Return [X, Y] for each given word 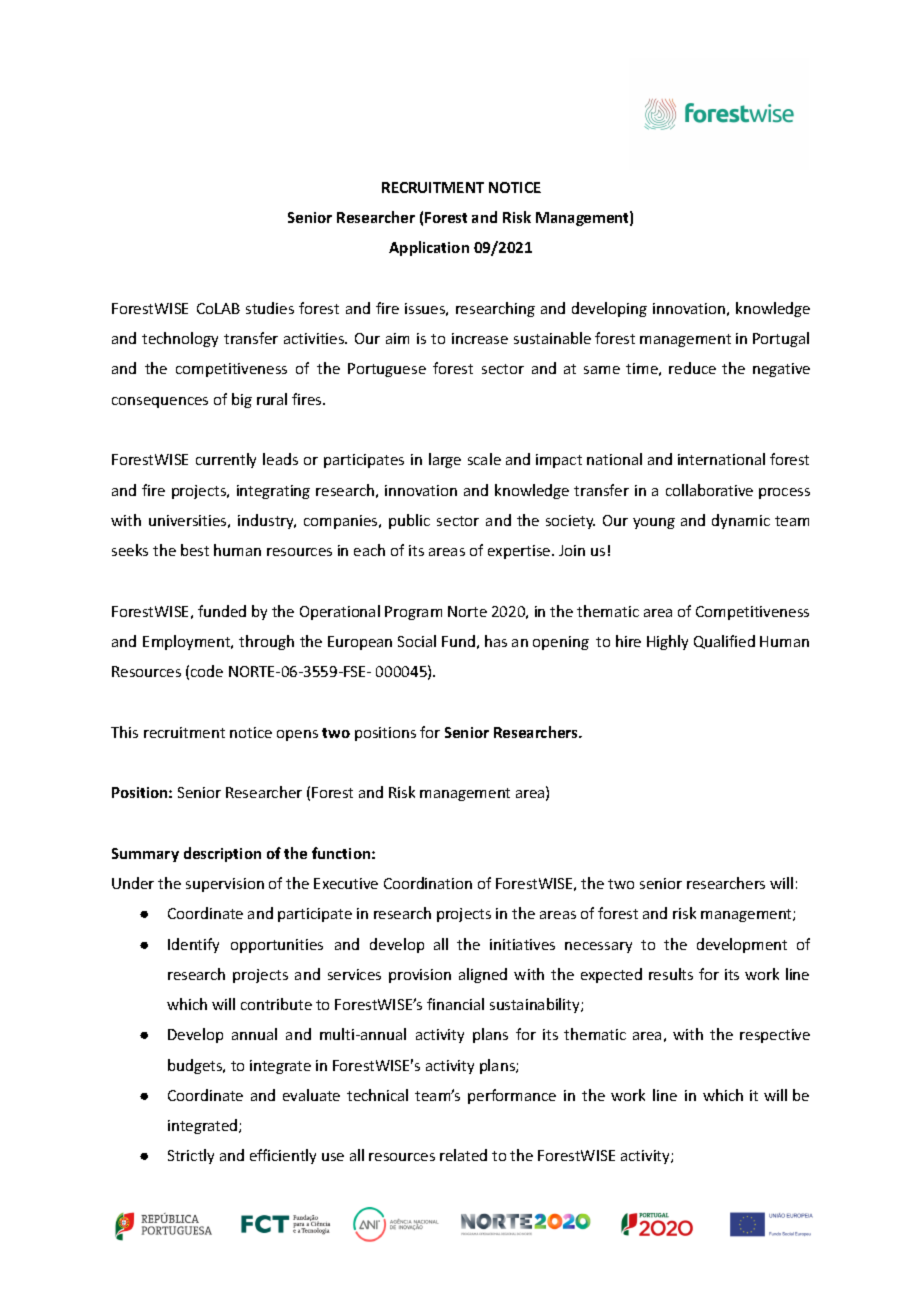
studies [270, 308]
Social [417, 641]
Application [429, 248]
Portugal [781, 339]
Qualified [724, 642]
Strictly [191, 1156]
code [207, 671]
